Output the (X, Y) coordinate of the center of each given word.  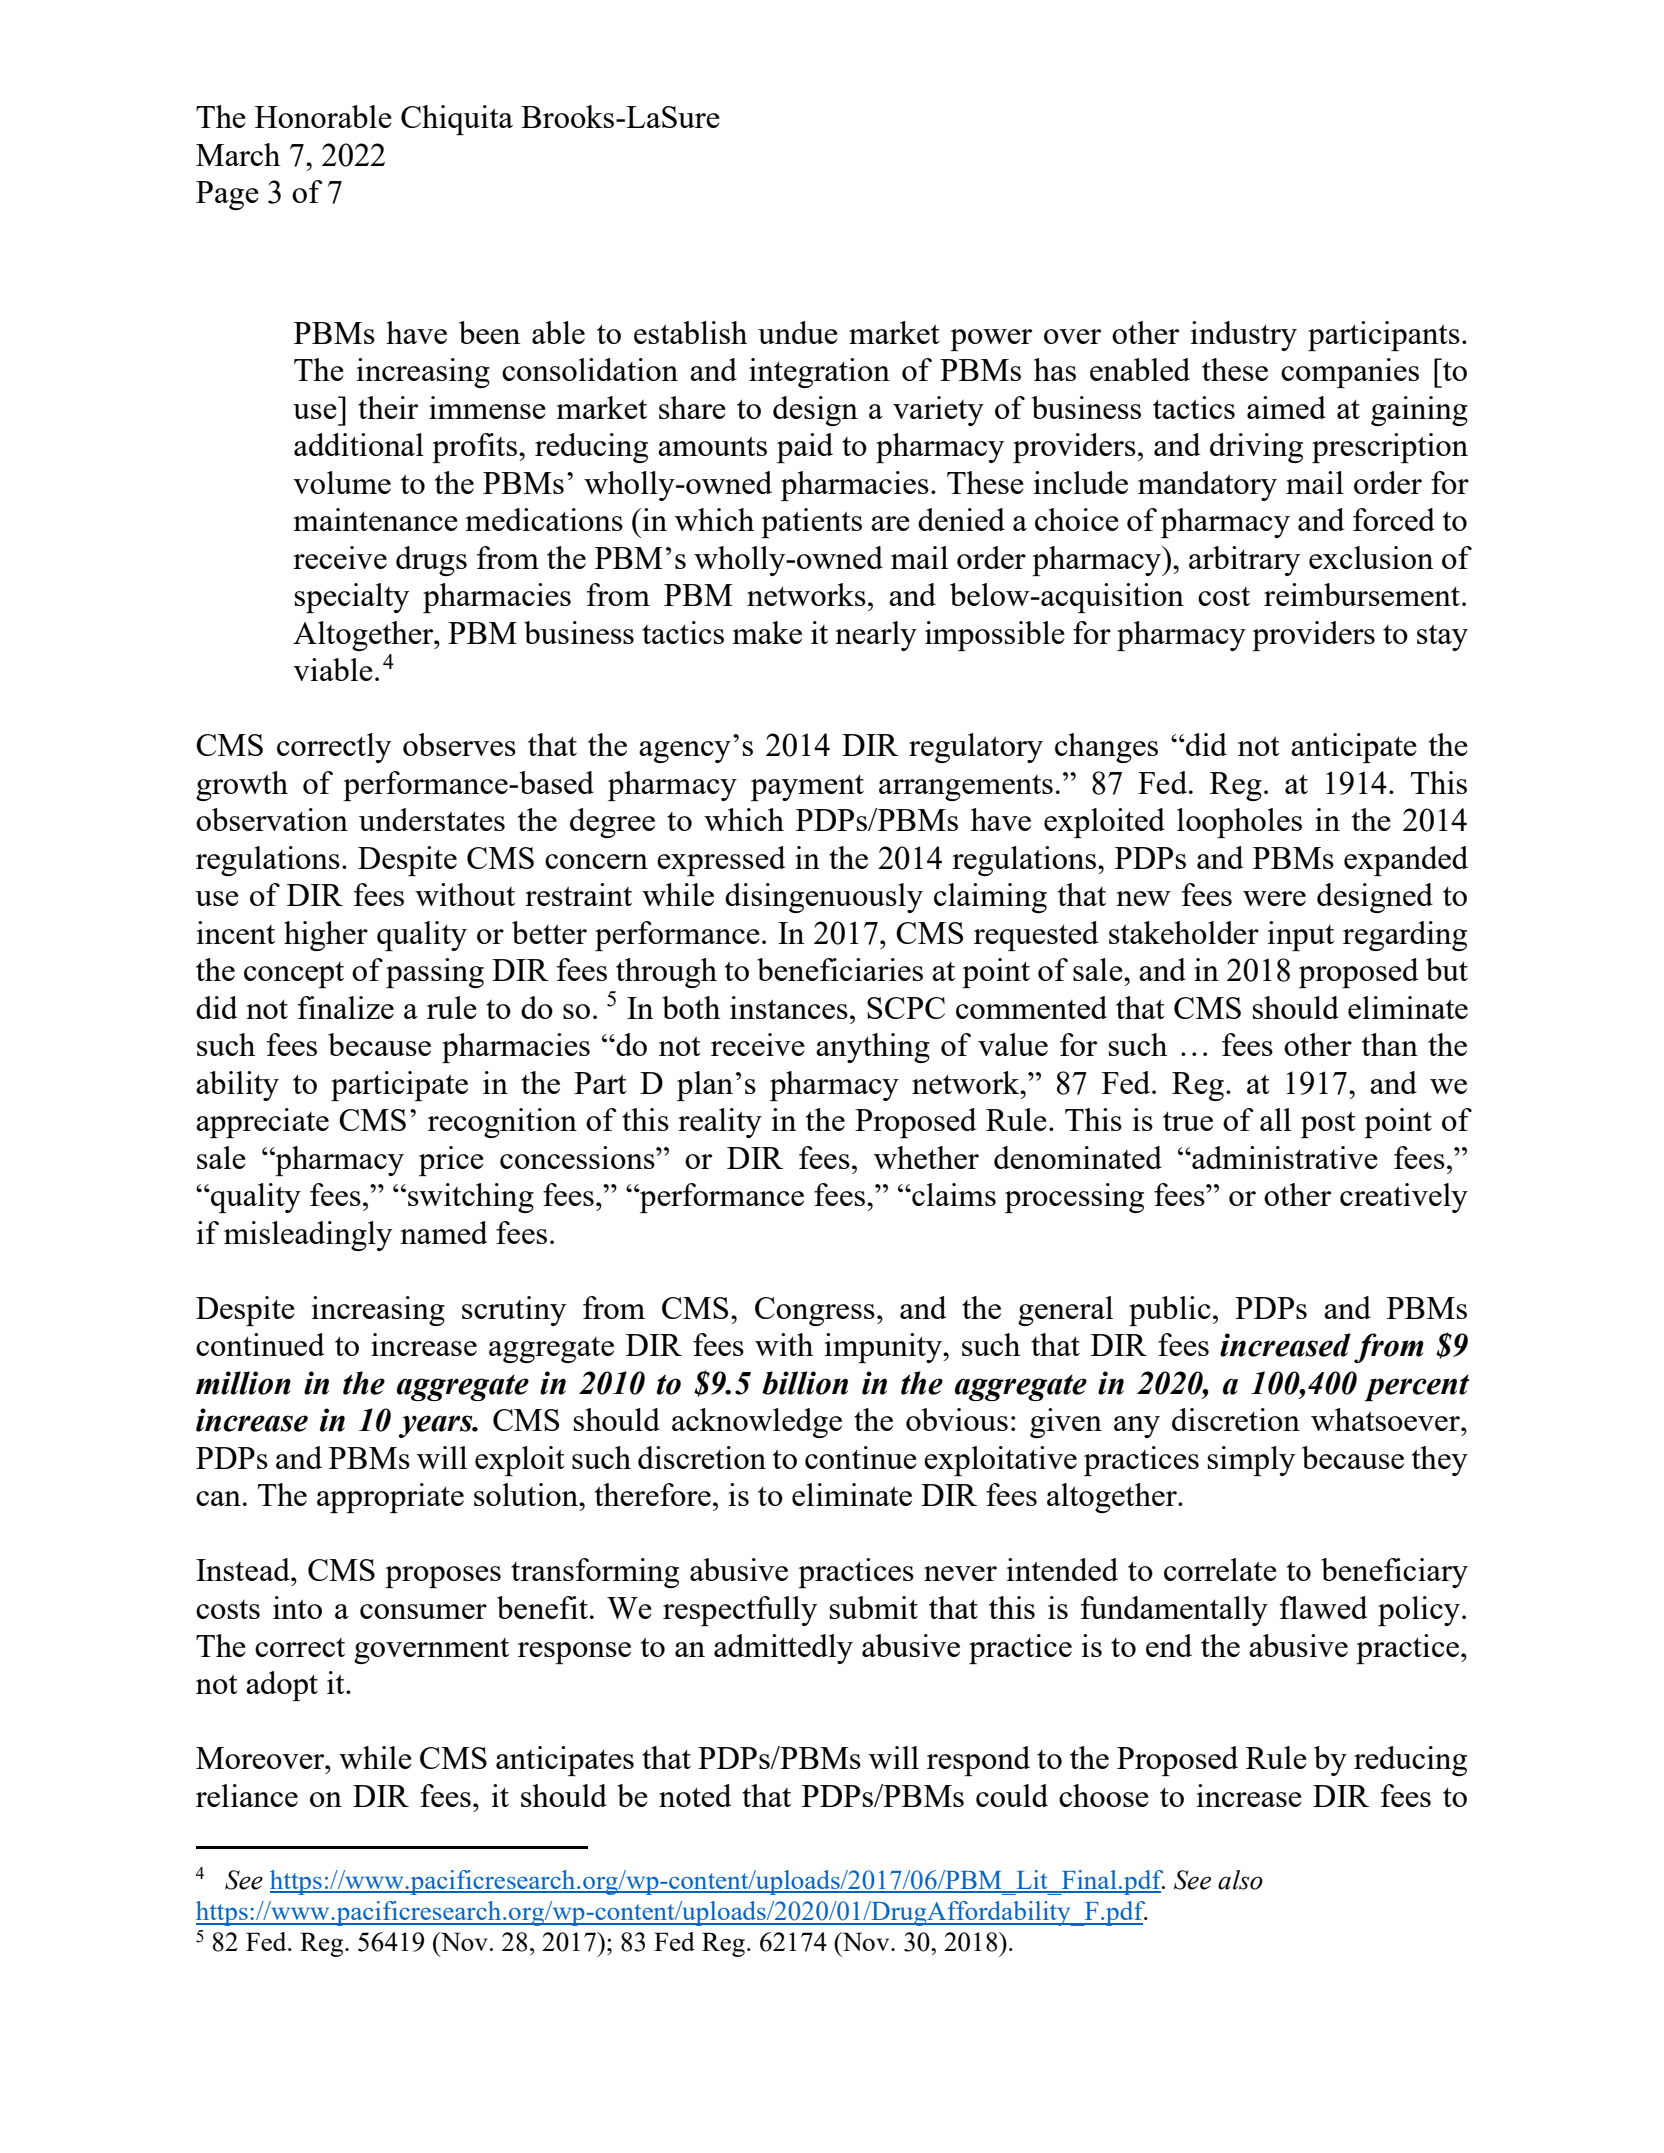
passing (435, 973)
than (1390, 1044)
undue (798, 332)
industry (1244, 336)
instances (789, 1007)
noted (695, 1795)
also (1240, 1880)
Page (227, 195)
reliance (247, 1795)
